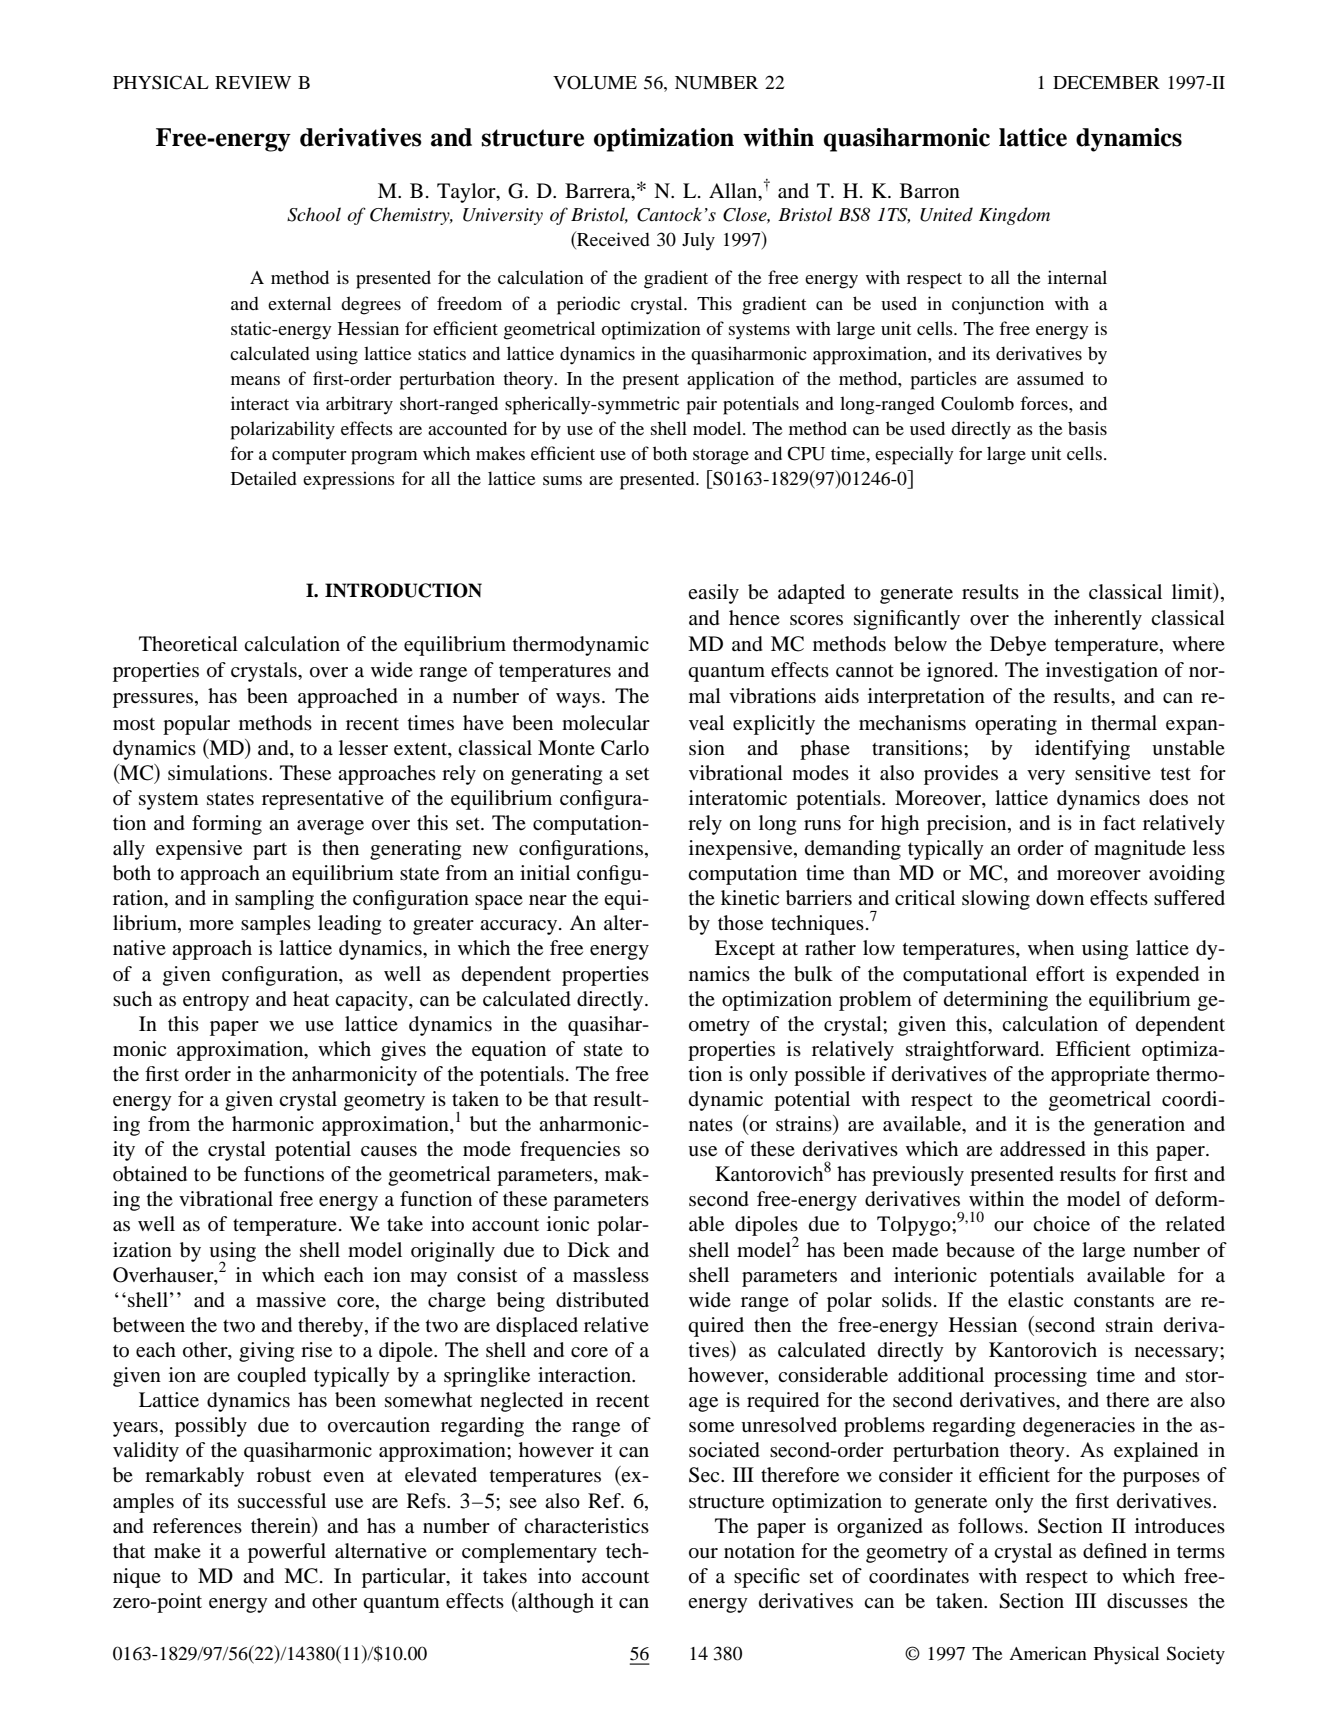  What do you see at coordinates (1106, 82) in the page?
I see `DECEMBER` at bounding box center [1106, 82].
